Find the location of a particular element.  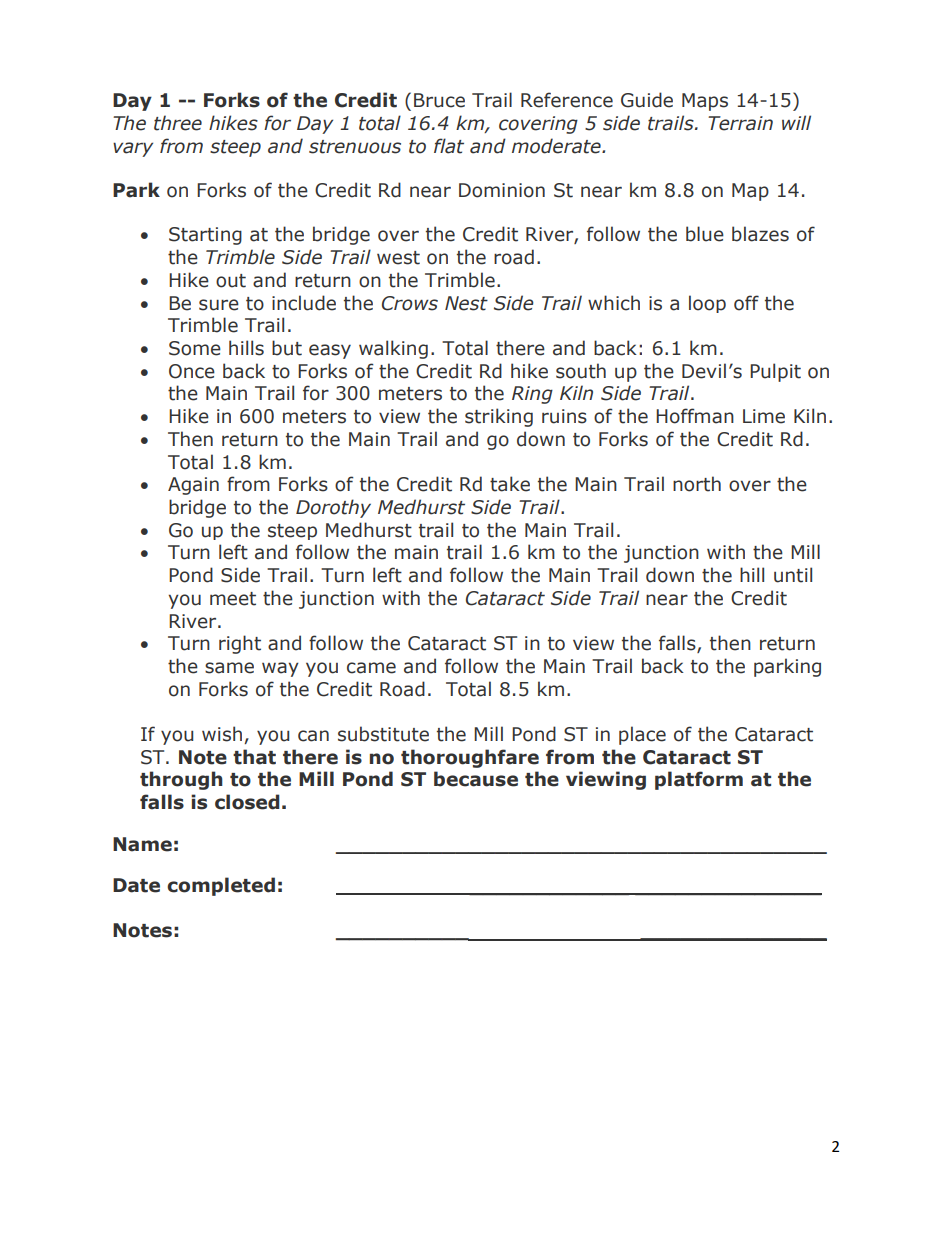

take is located at coordinates (510, 484).
